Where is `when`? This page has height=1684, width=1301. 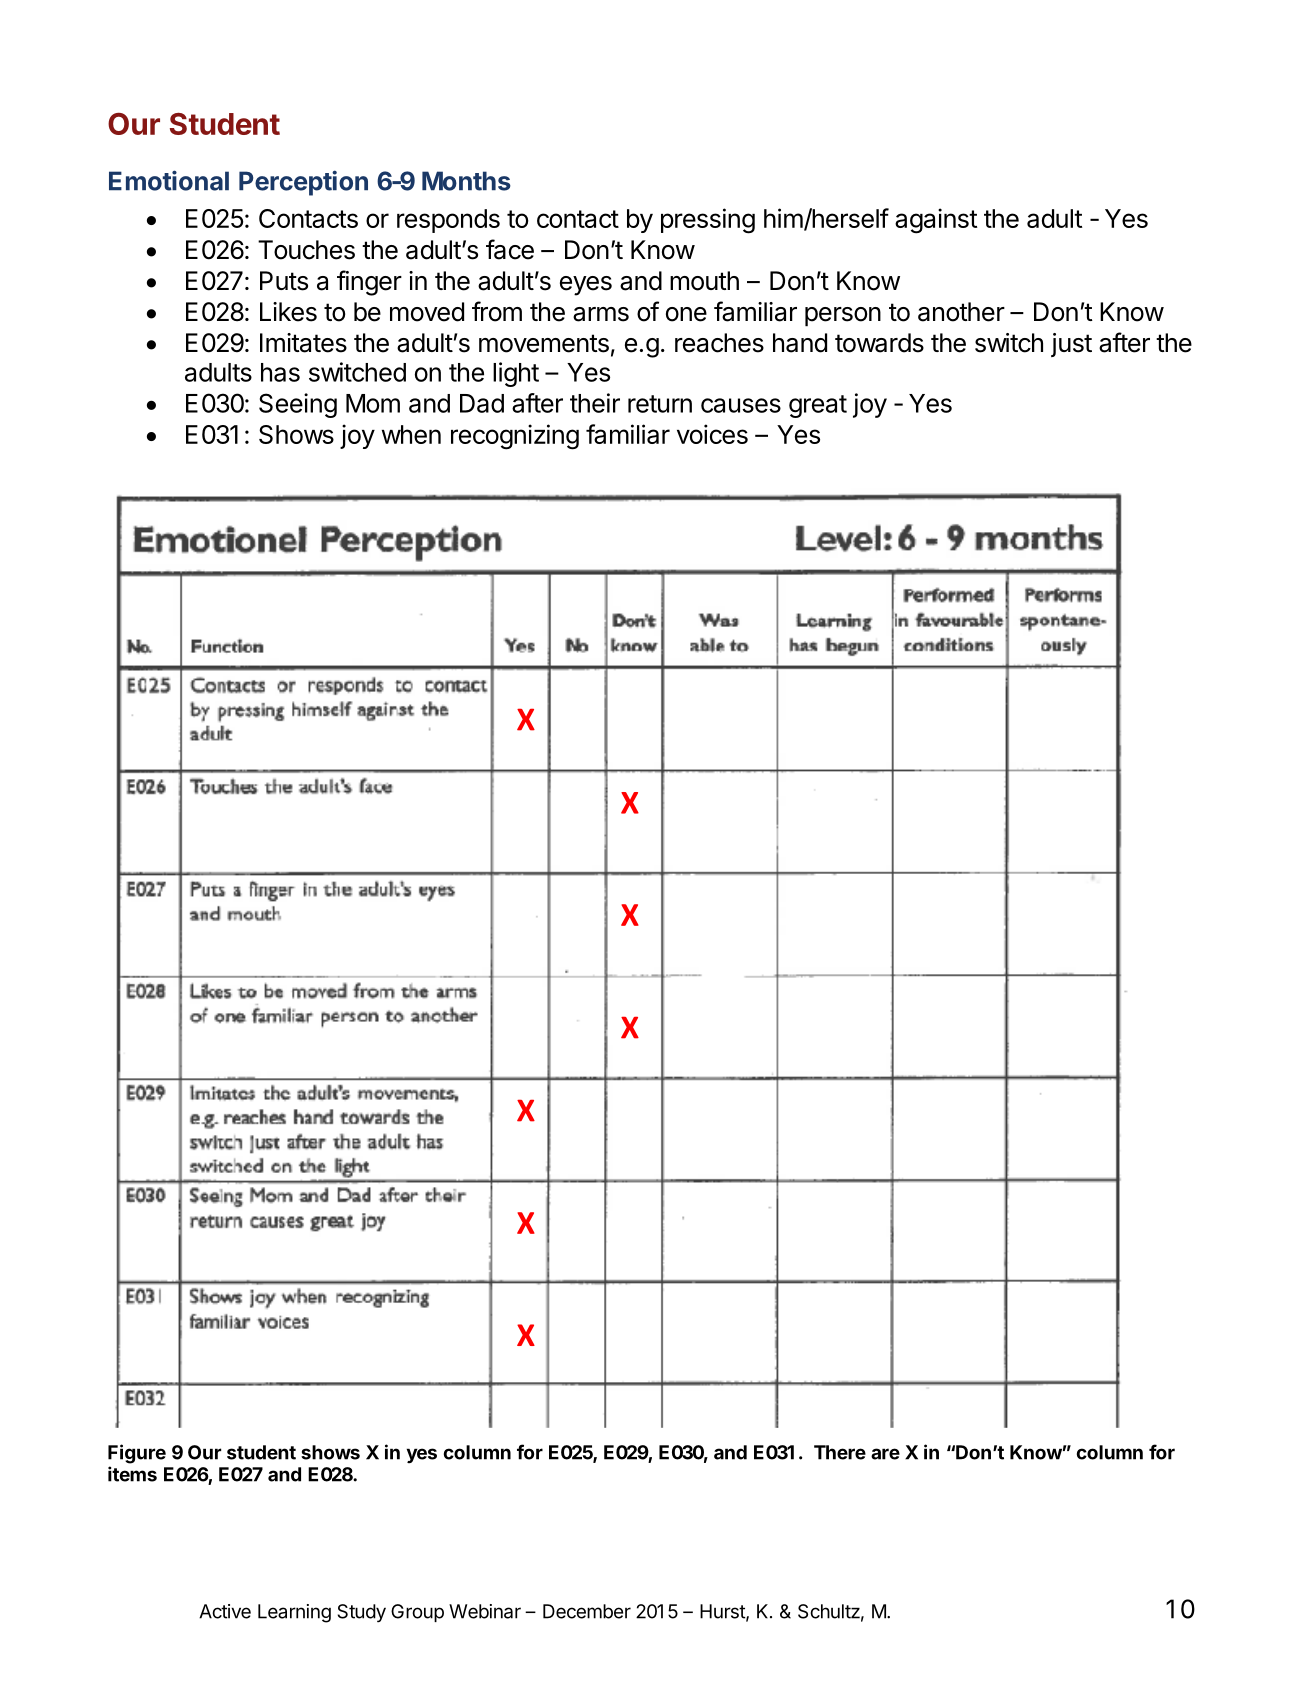
when is located at coordinates (411, 434).
